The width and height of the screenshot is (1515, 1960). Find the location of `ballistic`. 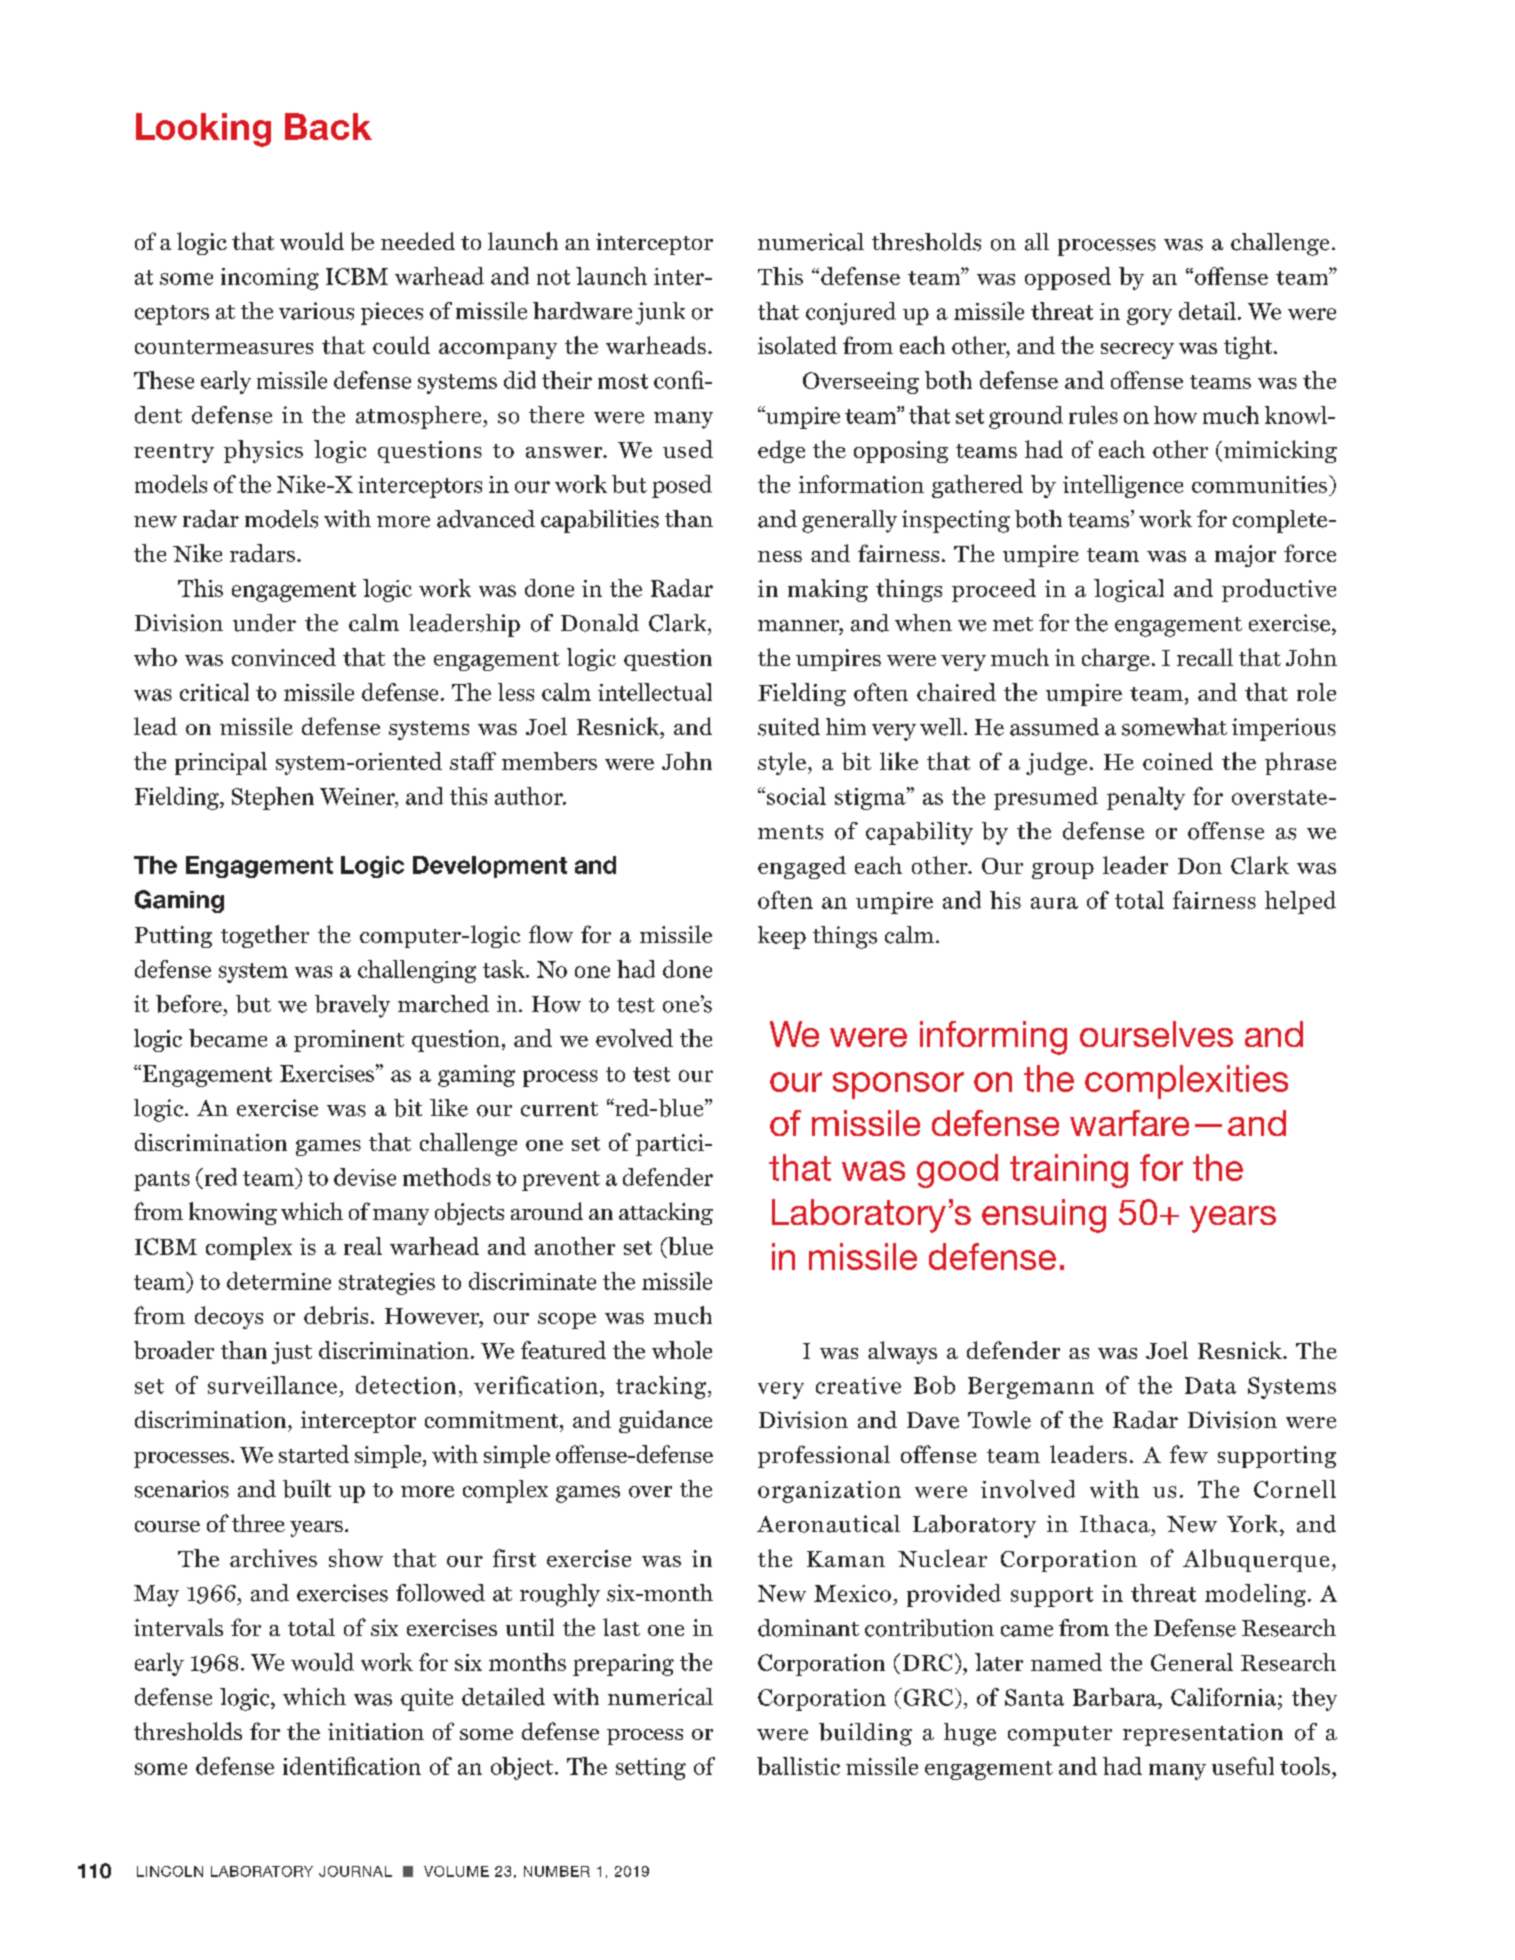

ballistic is located at coordinates (798, 1766).
